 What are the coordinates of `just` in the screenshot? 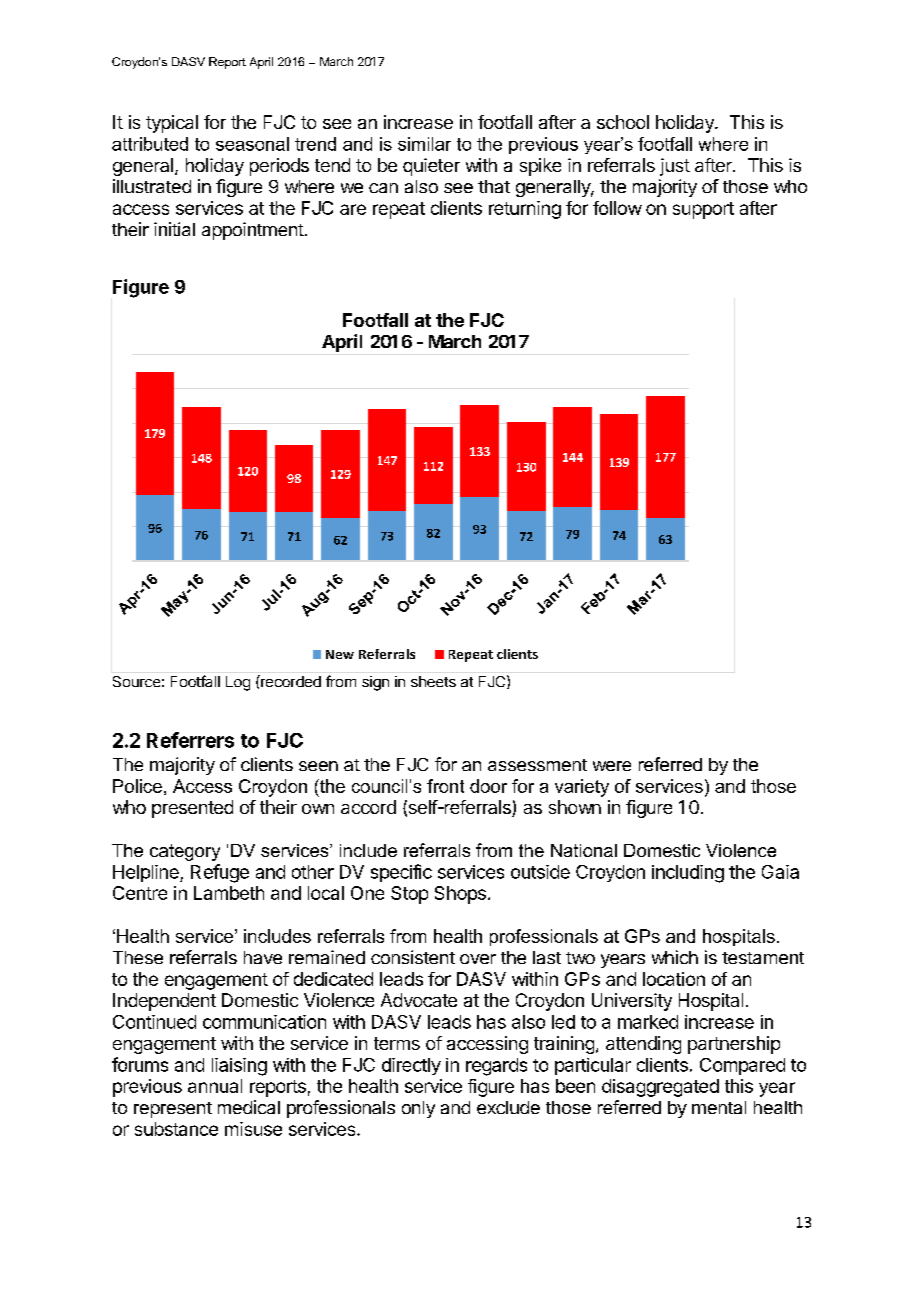 It's located at (675, 167).
